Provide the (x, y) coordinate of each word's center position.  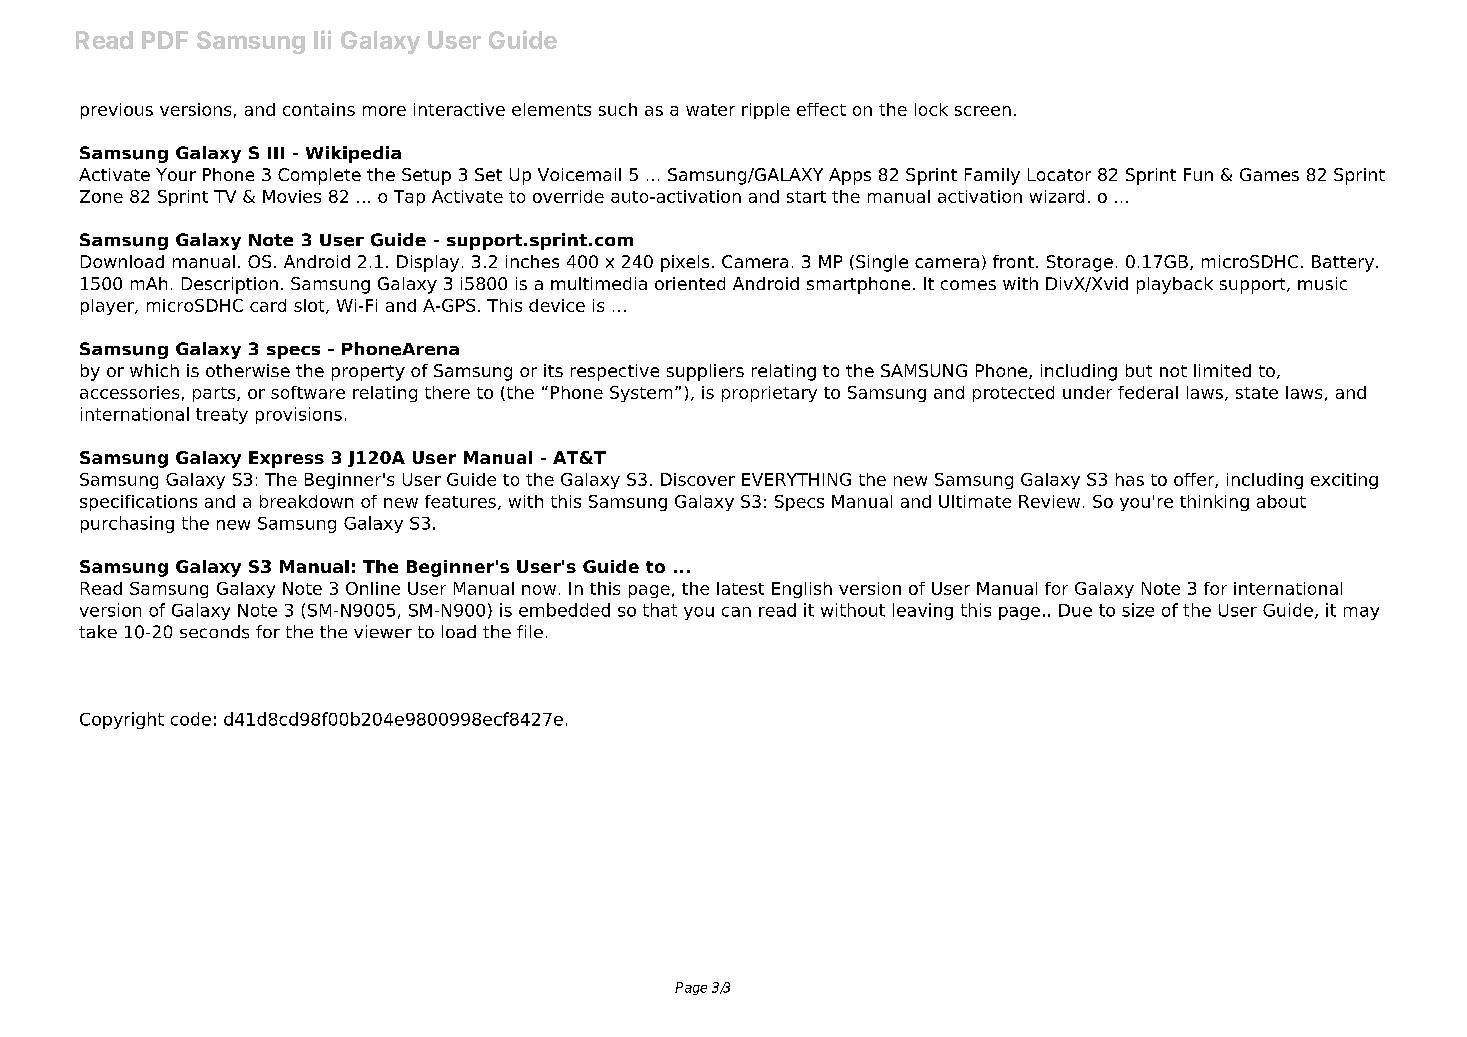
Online (373, 588)
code (191, 719)
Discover (698, 479)
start (806, 197)
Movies (292, 196)
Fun (1198, 174)
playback (1175, 285)
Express (286, 459)
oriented (690, 283)
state (1257, 393)
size (1138, 610)
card (268, 305)
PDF (165, 40)
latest (740, 588)
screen (983, 111)
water (710, 110)
